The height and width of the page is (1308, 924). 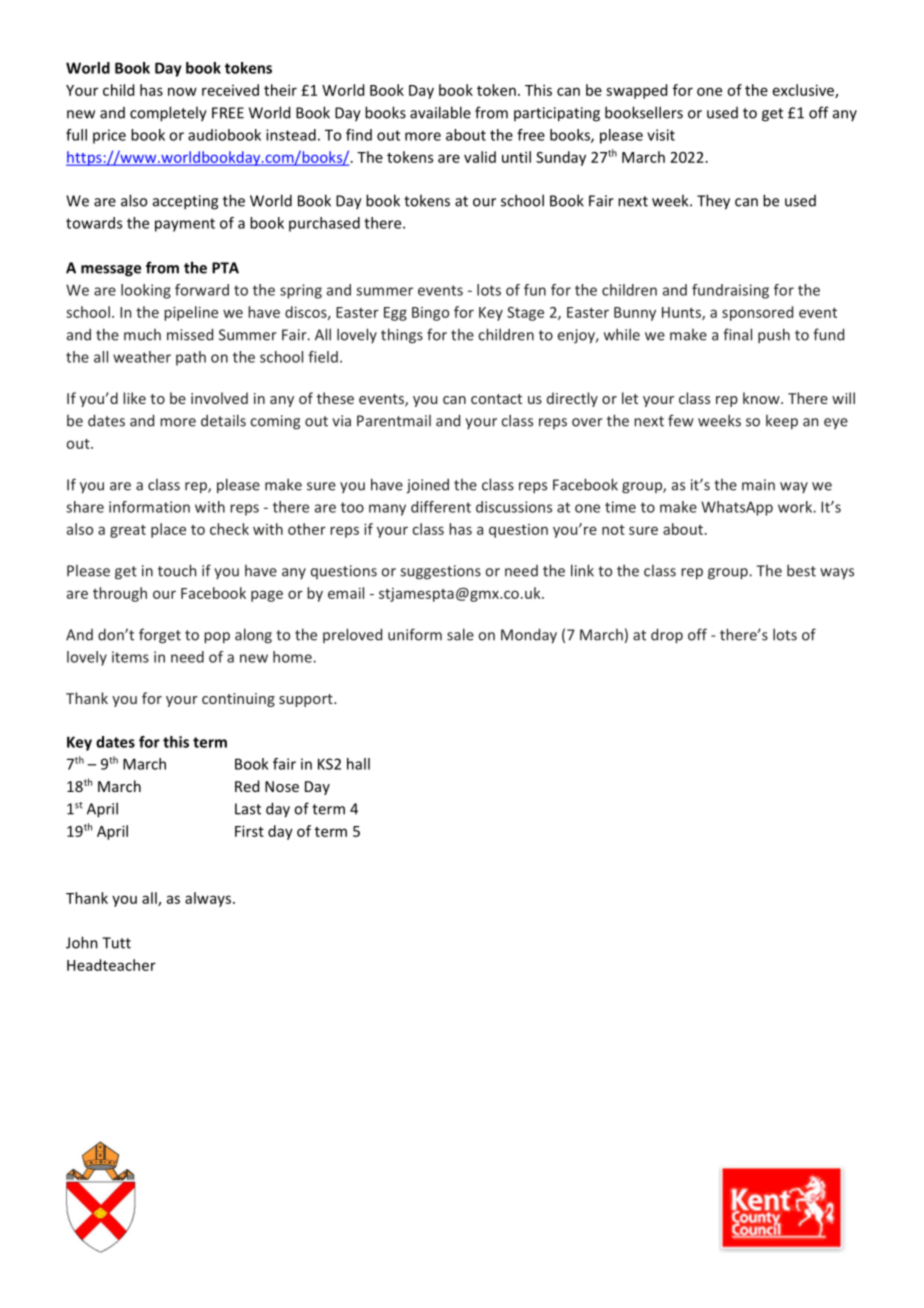 What do you see at coordinates (358, 764) in the page?
I see `hall` at bounding box center [358, 764].
